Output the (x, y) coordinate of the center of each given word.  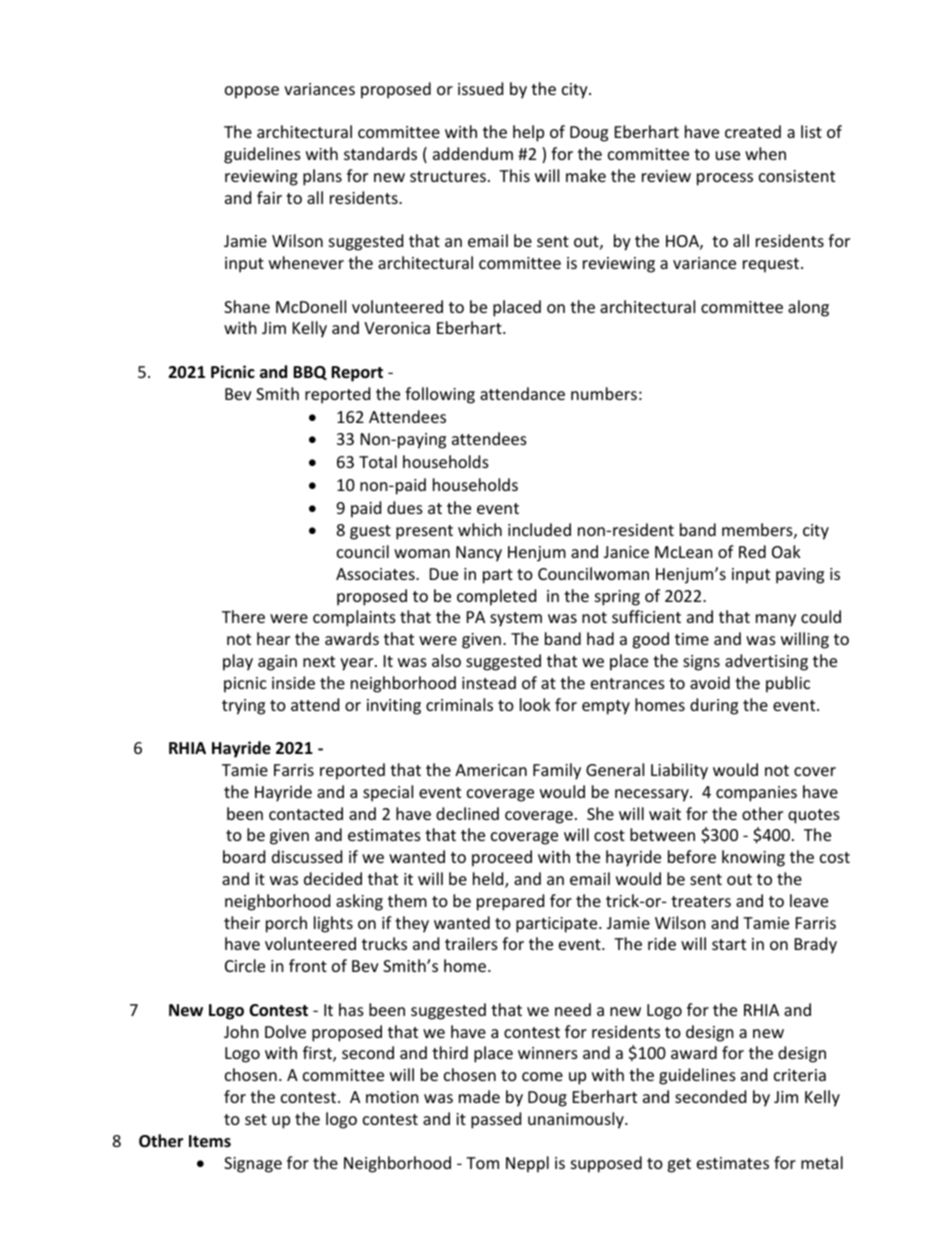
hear (273, 638)
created (753, 131)
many (776, 620)
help (528, 133)
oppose (252, 92)
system (516, 619)
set (256, 1119)
